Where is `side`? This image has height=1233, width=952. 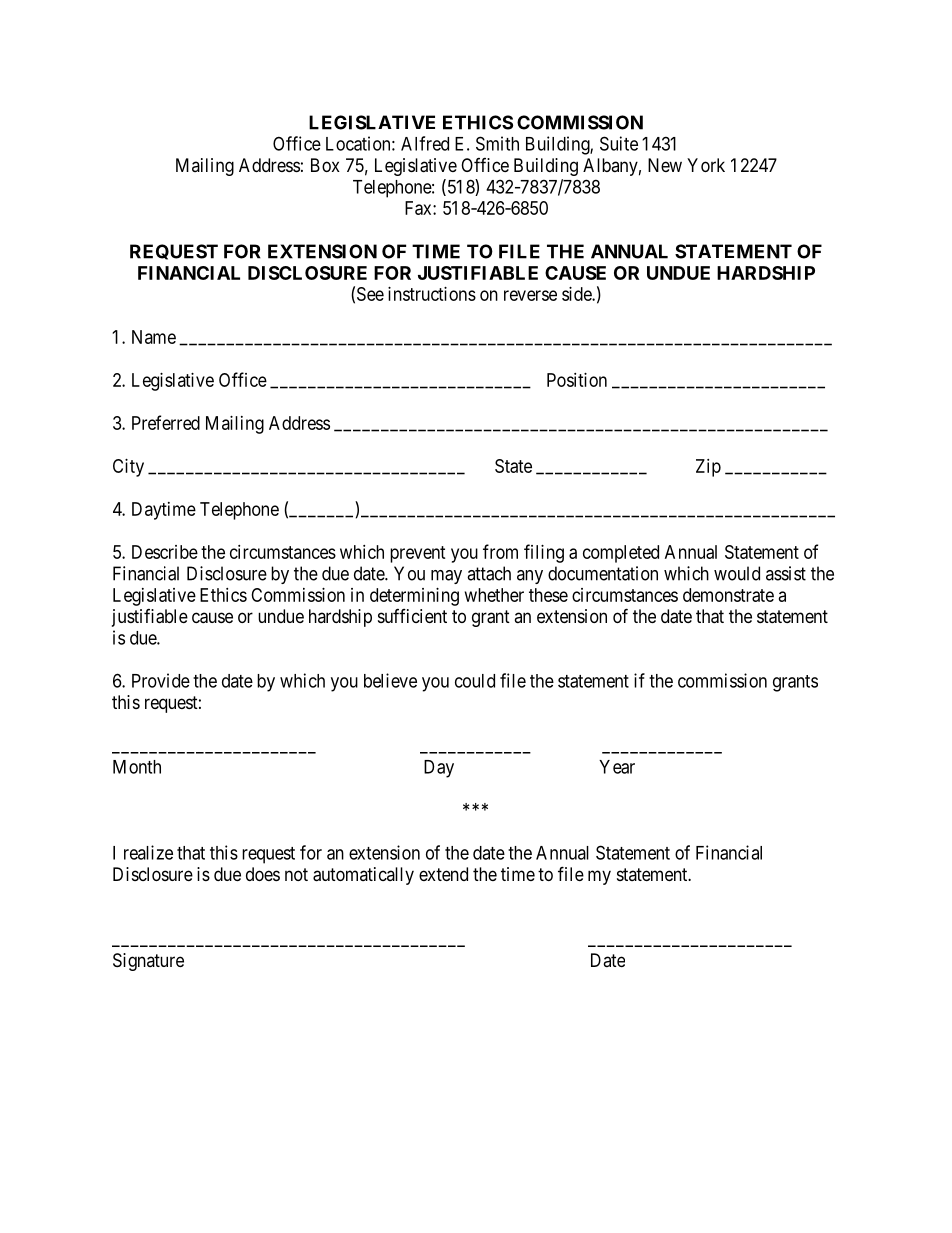 side is located at coordinates (577, 294).
